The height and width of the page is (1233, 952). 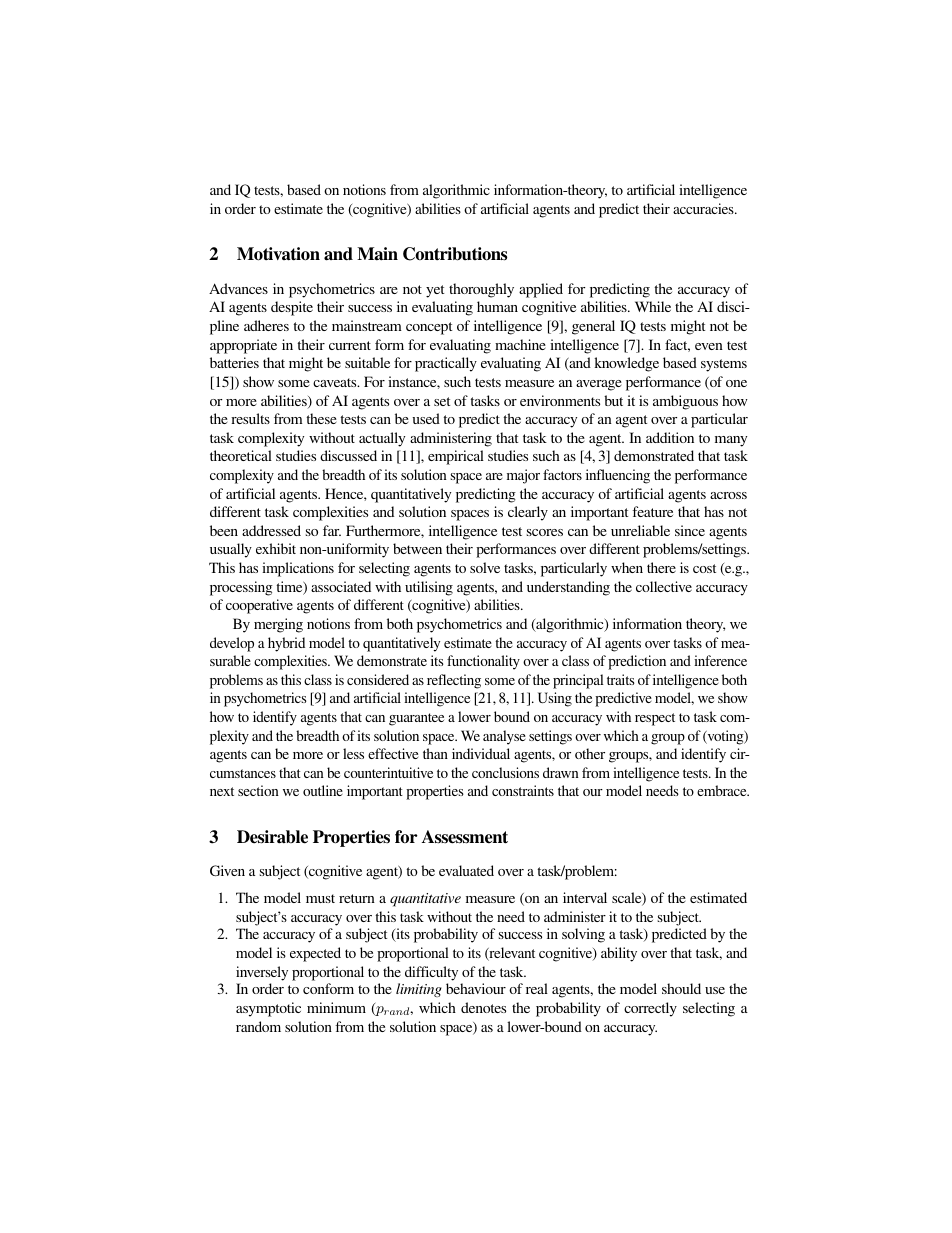 What do you see at coordinates (278, 254) in the page?
I see `Motivation` at bounding box center [278, 254].
